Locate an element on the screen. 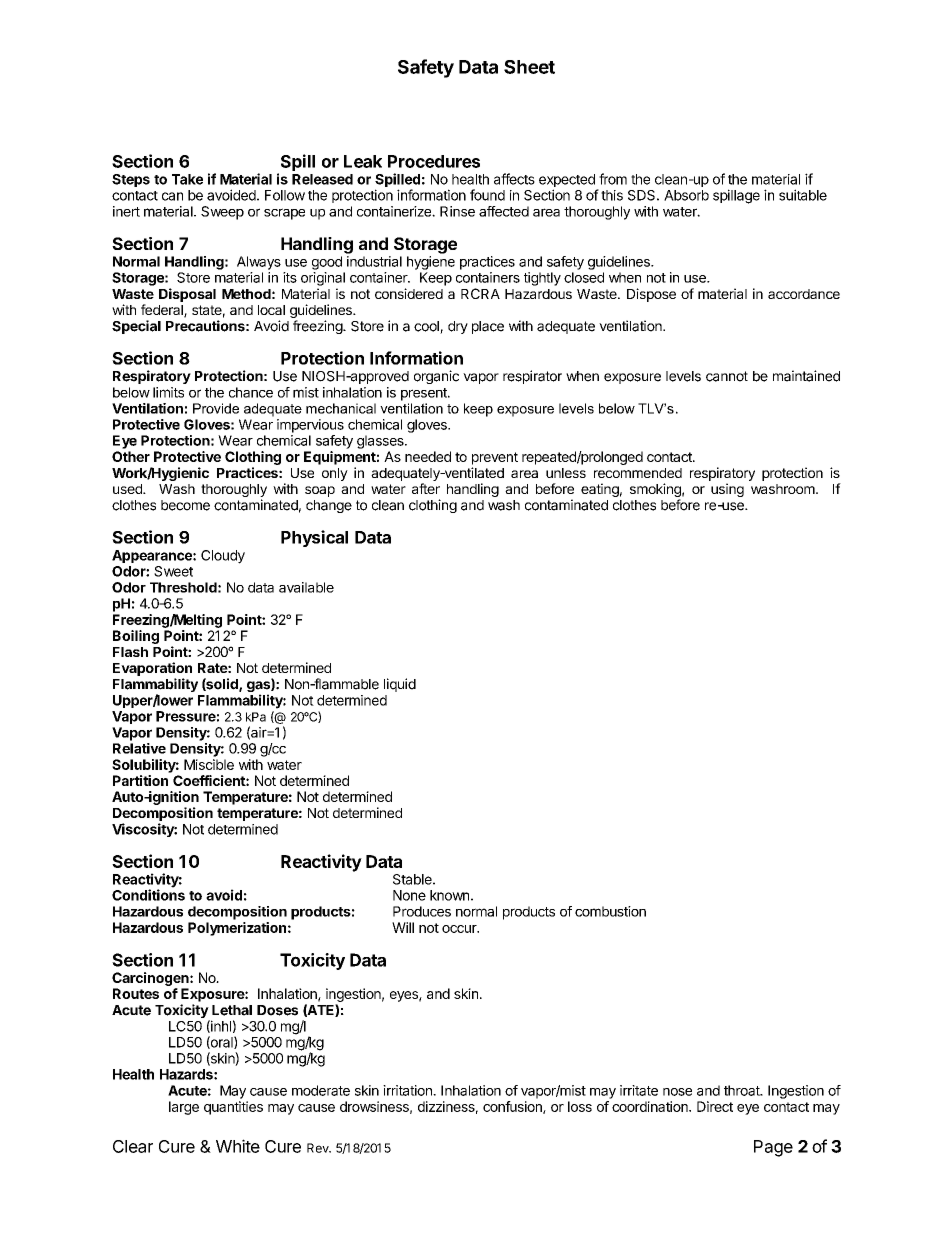  Absorb is located at coordinates (686, 195).
